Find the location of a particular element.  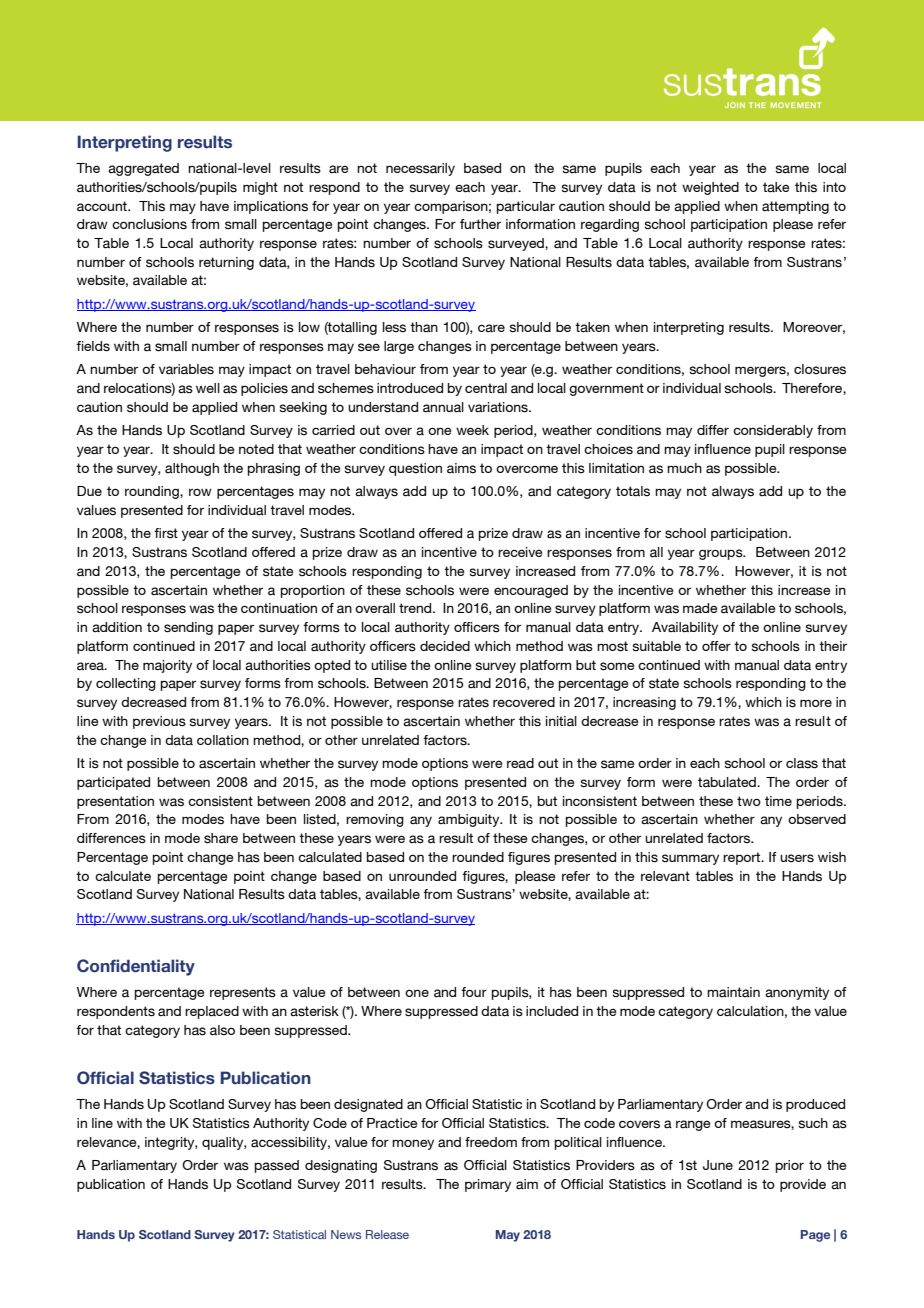

groups is located at coordinates (722, 554).
